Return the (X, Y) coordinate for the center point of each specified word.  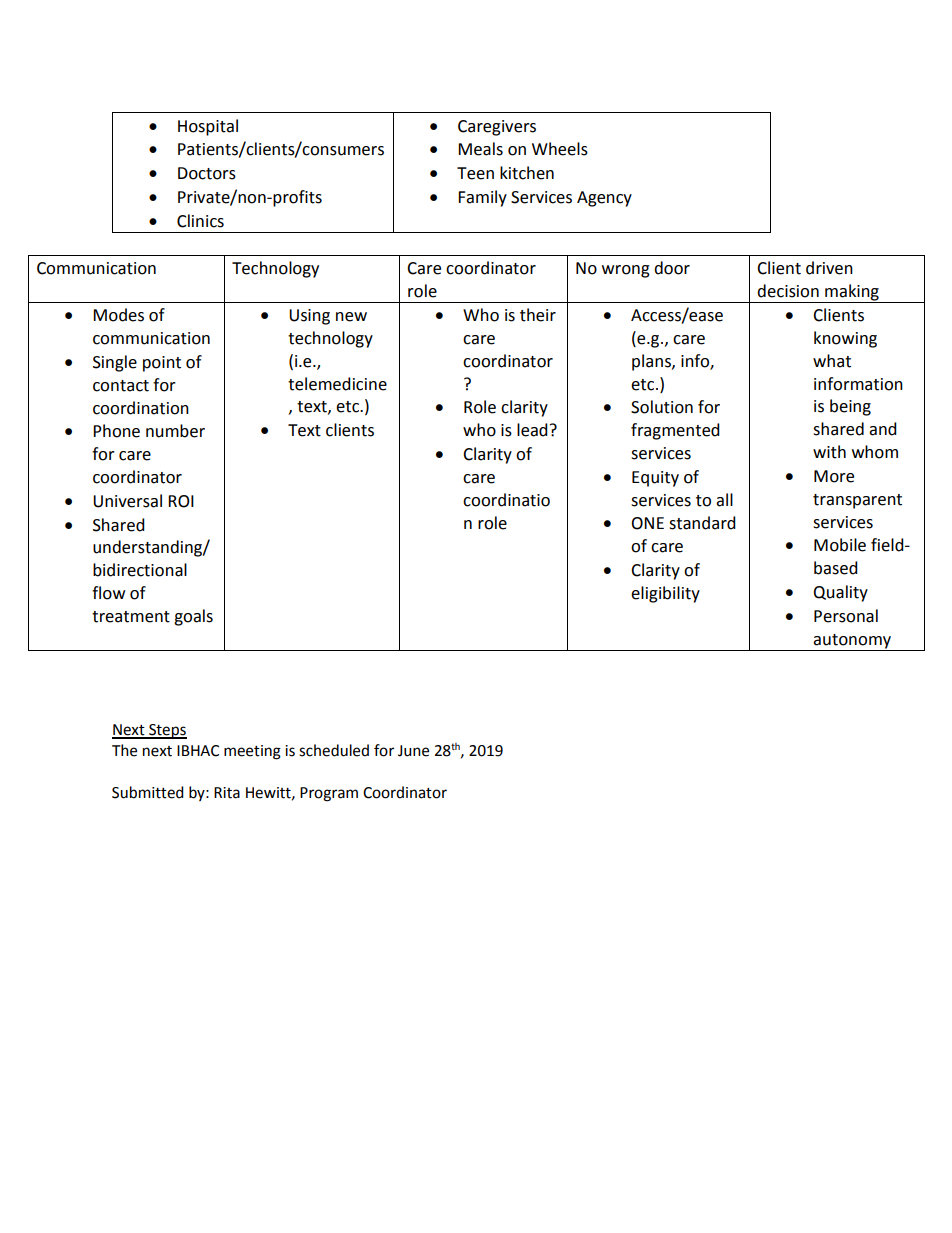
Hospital (208, 127)
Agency (604, 199)
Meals (480, 149)
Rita (227, 793)
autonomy (852, 641)
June (413, 751)
